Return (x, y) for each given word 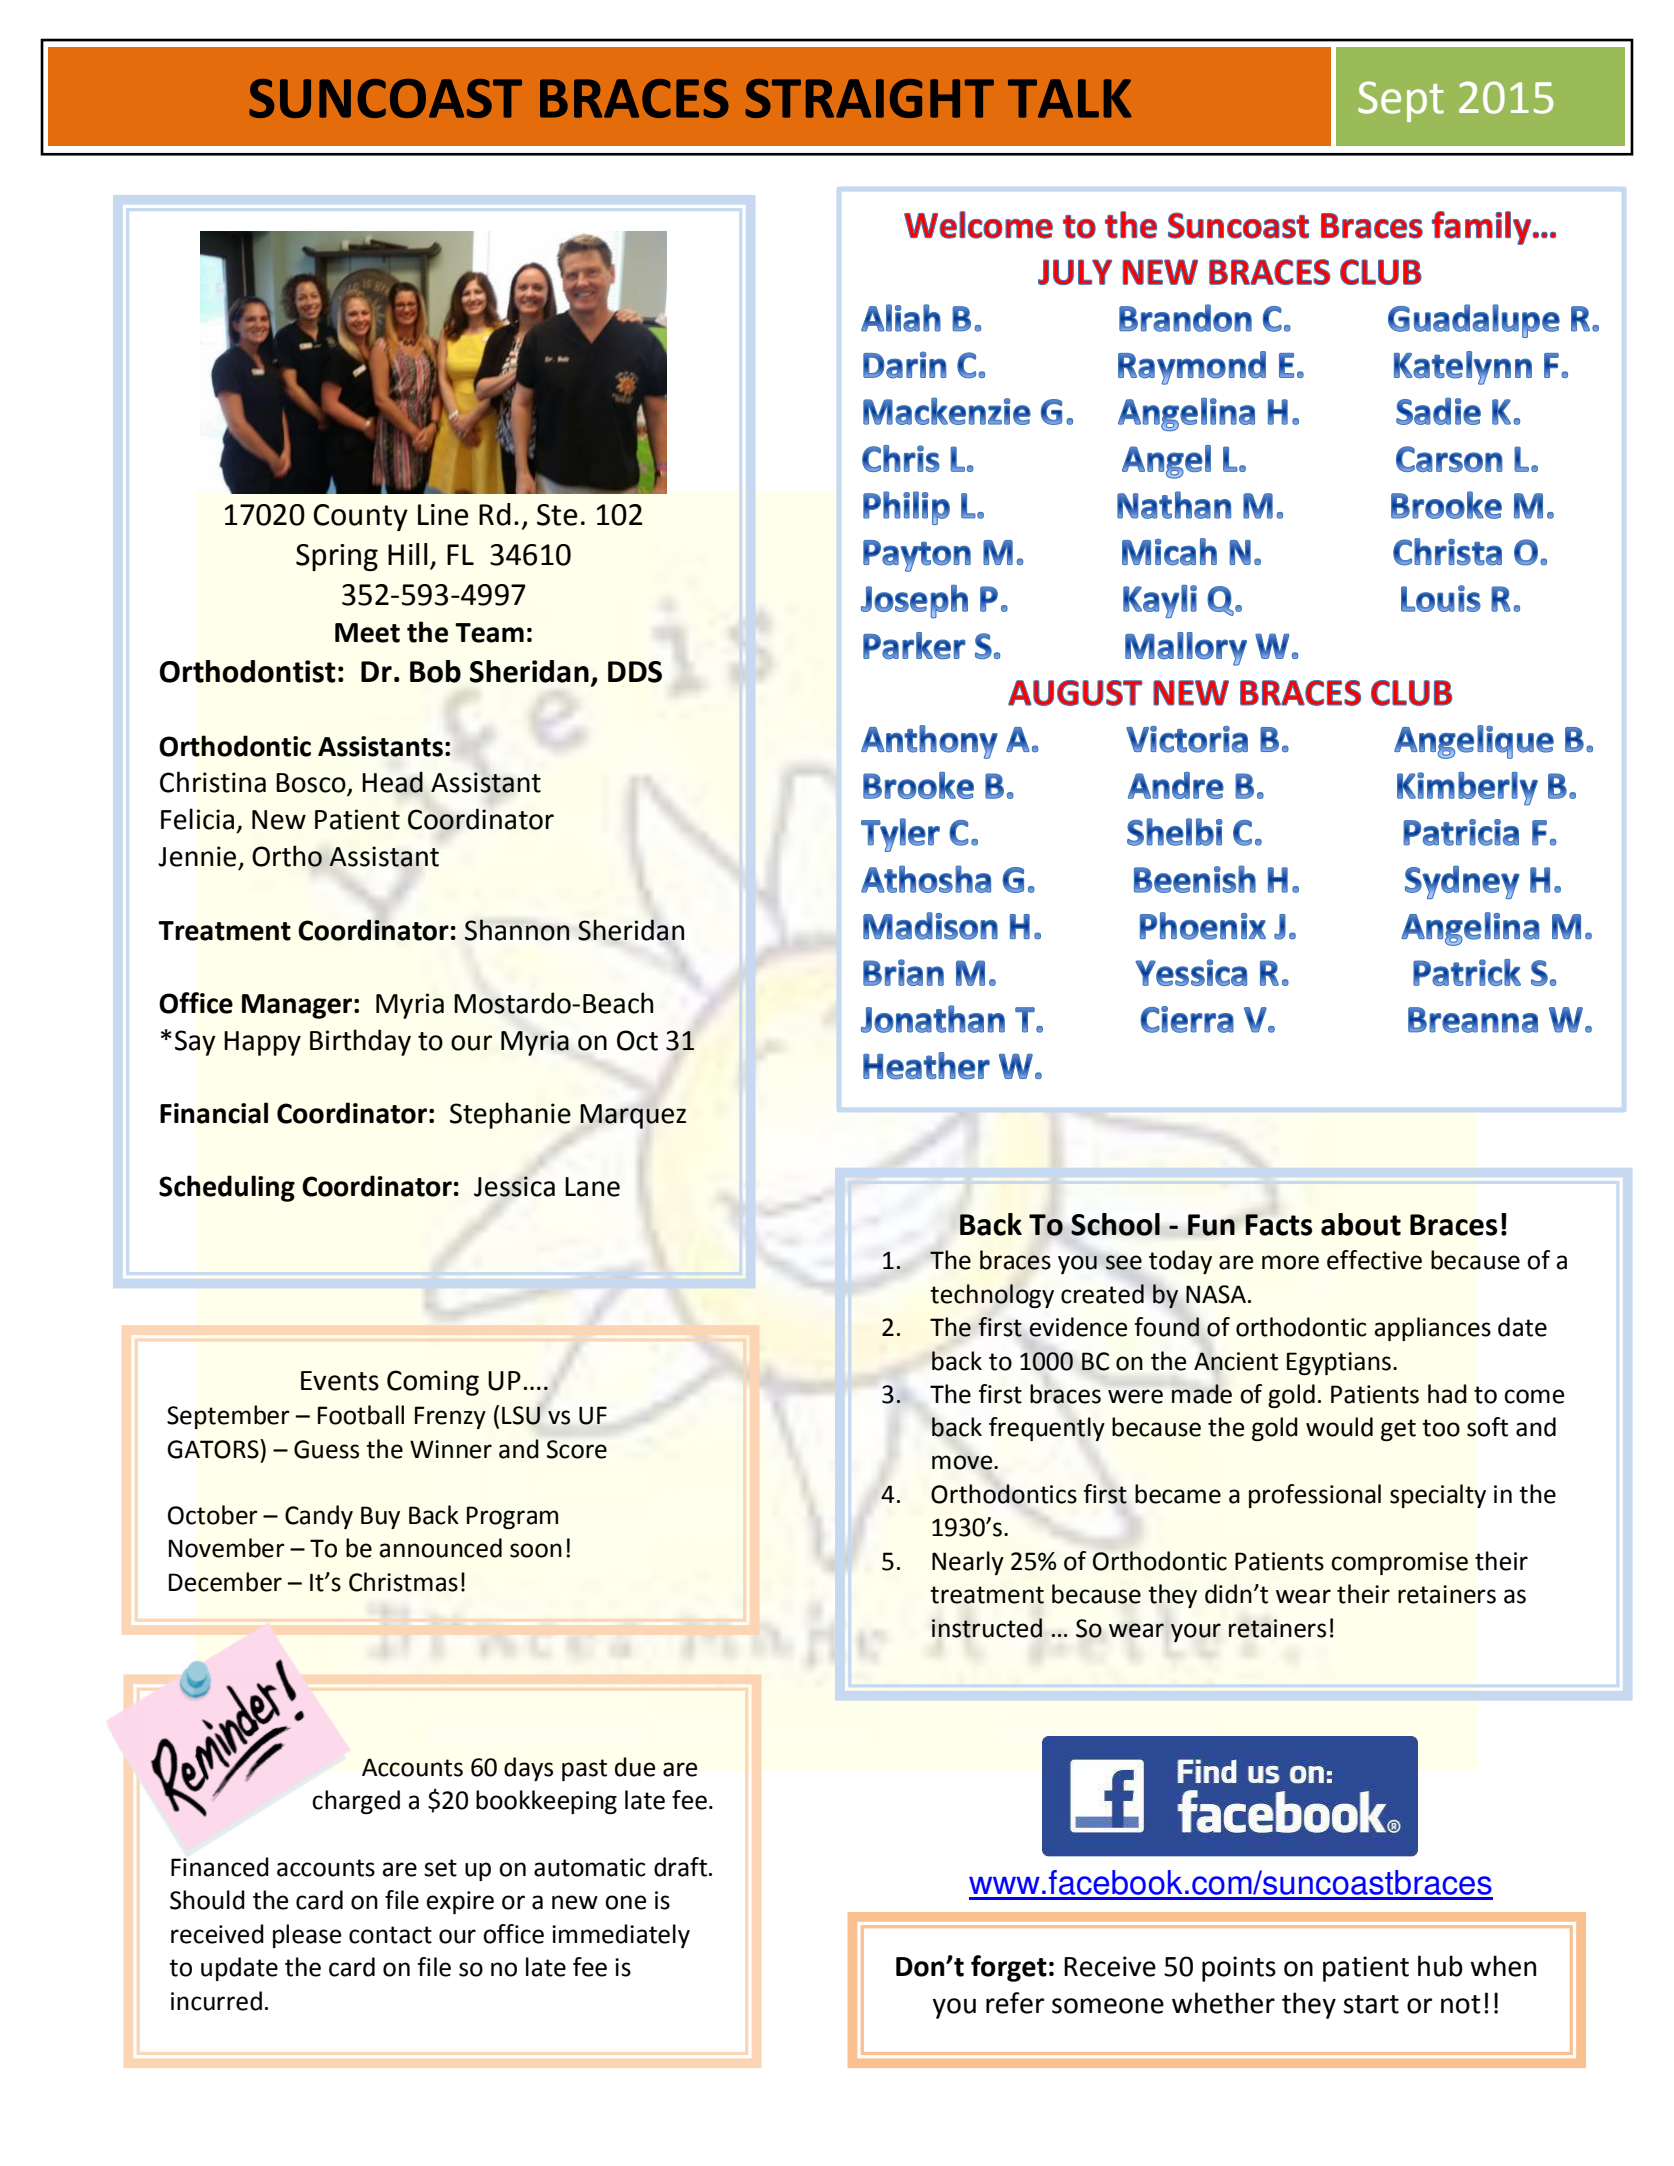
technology (992, 1296)
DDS (635, 672)
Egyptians (1339, 1363)
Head (392, 782)
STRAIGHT (869, 98)
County (360, 517)
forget (1009, 1968)
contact (390, 1935)
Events (340, 1381)
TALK (1070, 98)
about (1361, 1224)
